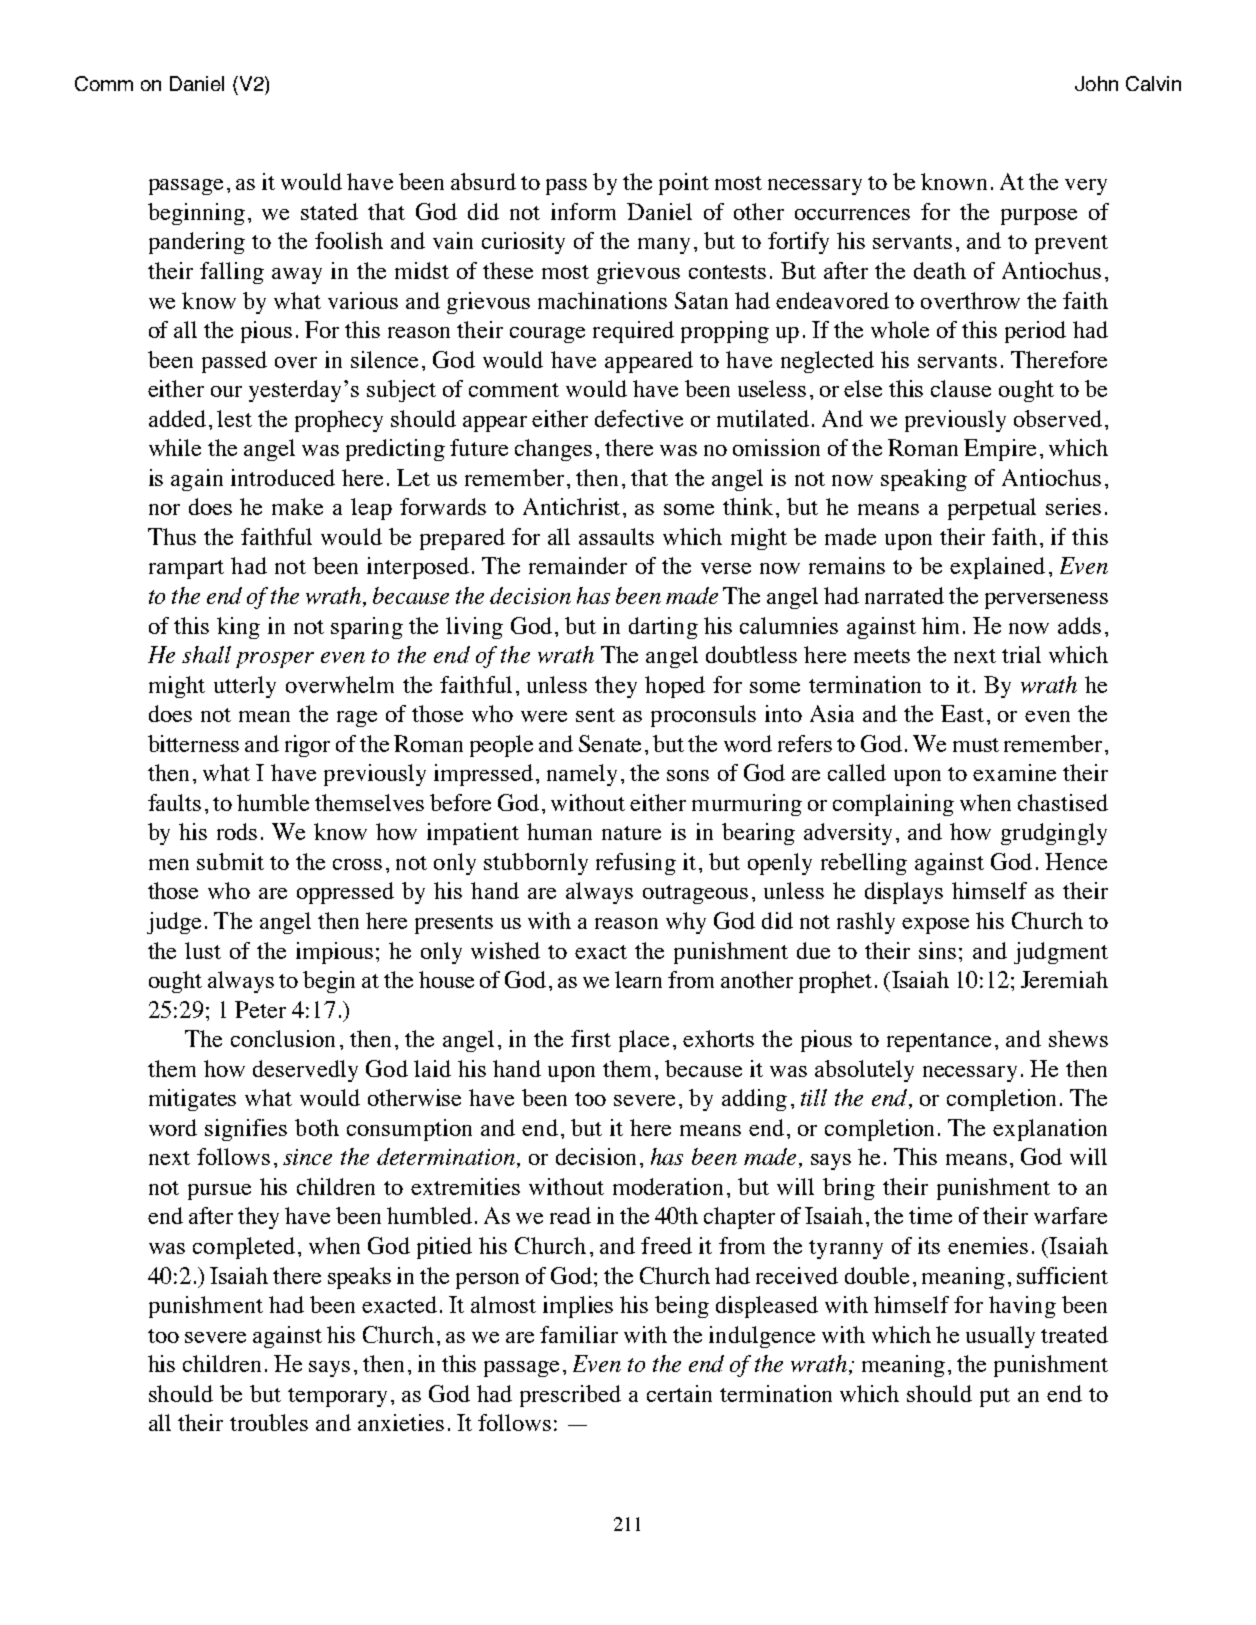 The height and width of the image is (1625, 1256). What do you see at coordinates (337, 1397) in the image?
I see `temporary` at bounding box center [337, 1397].
